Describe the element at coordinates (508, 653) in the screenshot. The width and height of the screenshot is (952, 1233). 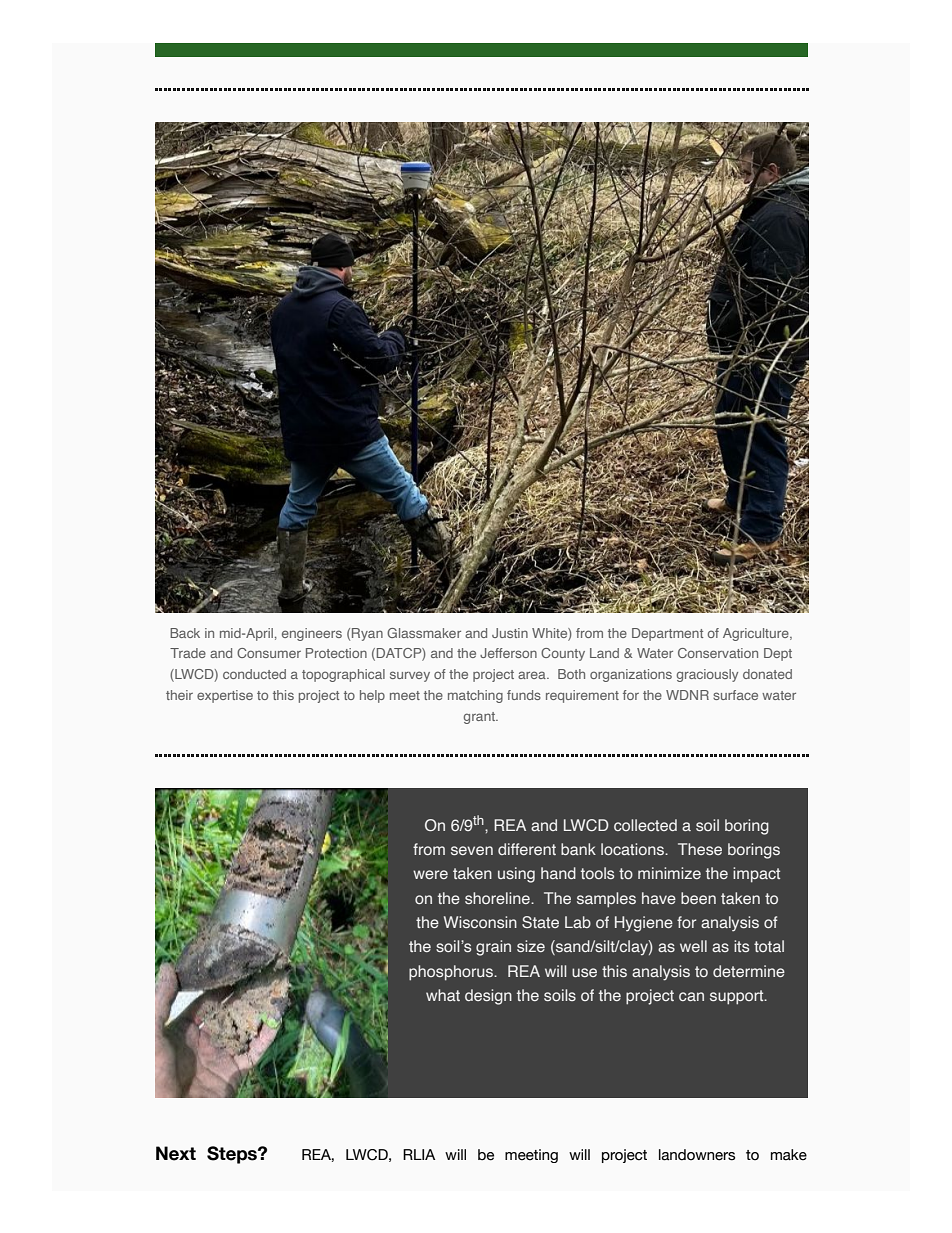
I see `Jefferson` at that location.
